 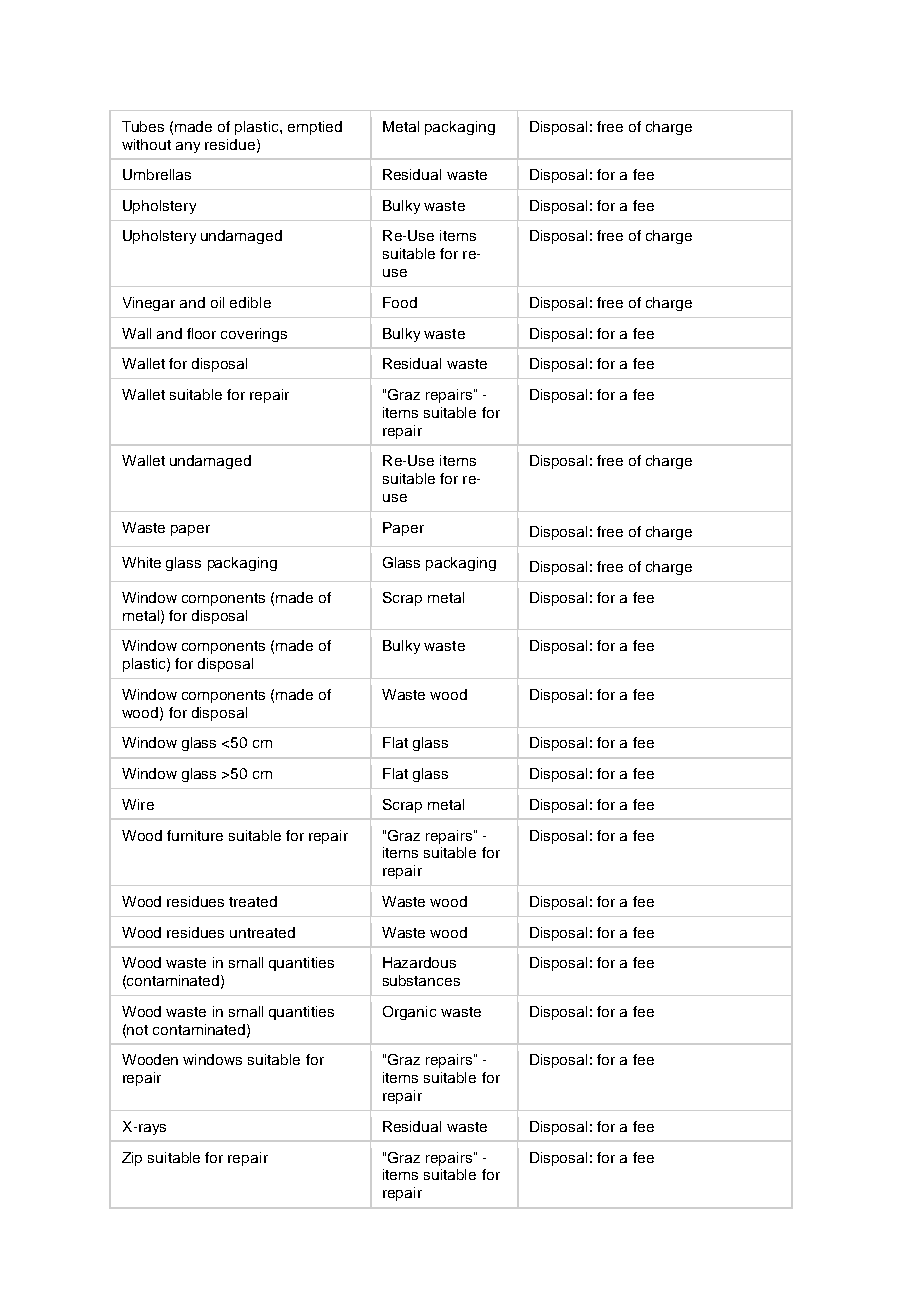 I want to click on Food, so click(x=400, y=302).
